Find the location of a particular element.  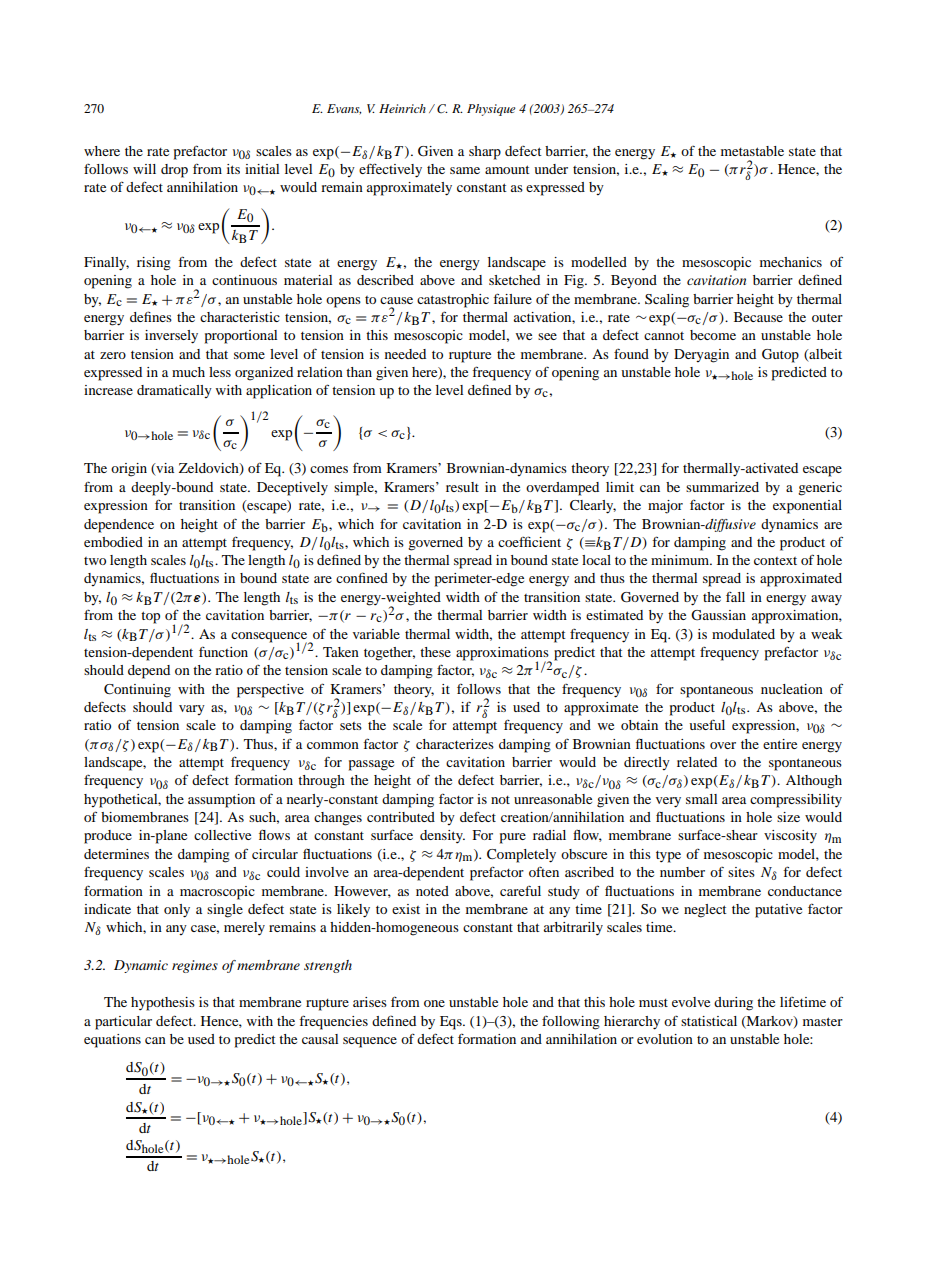

drop is located at coordinates (174, 171).
